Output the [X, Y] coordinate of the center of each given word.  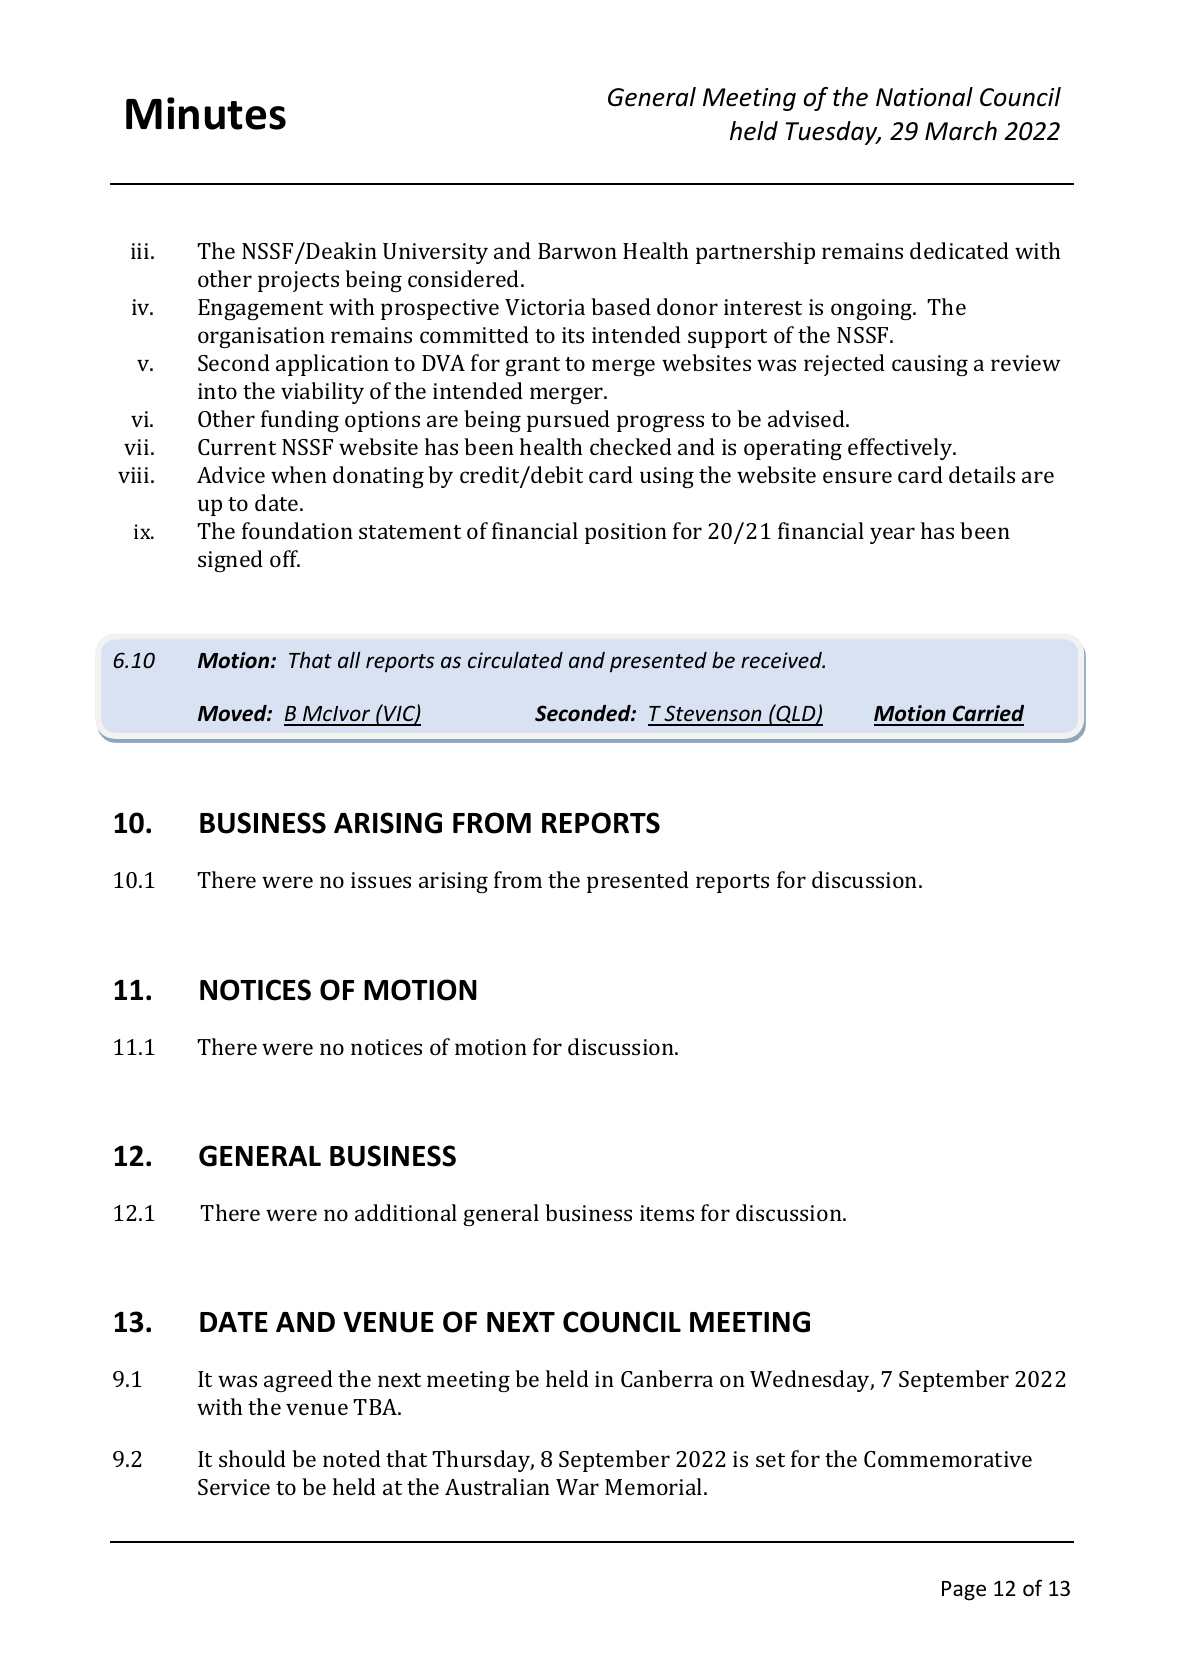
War [577, 1487]
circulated [515, 660]
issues [381, 880]
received [782, 660]
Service [234, 1487]
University [435, 253]
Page [964, 1591]
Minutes [206, 113]
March [961, 131]
